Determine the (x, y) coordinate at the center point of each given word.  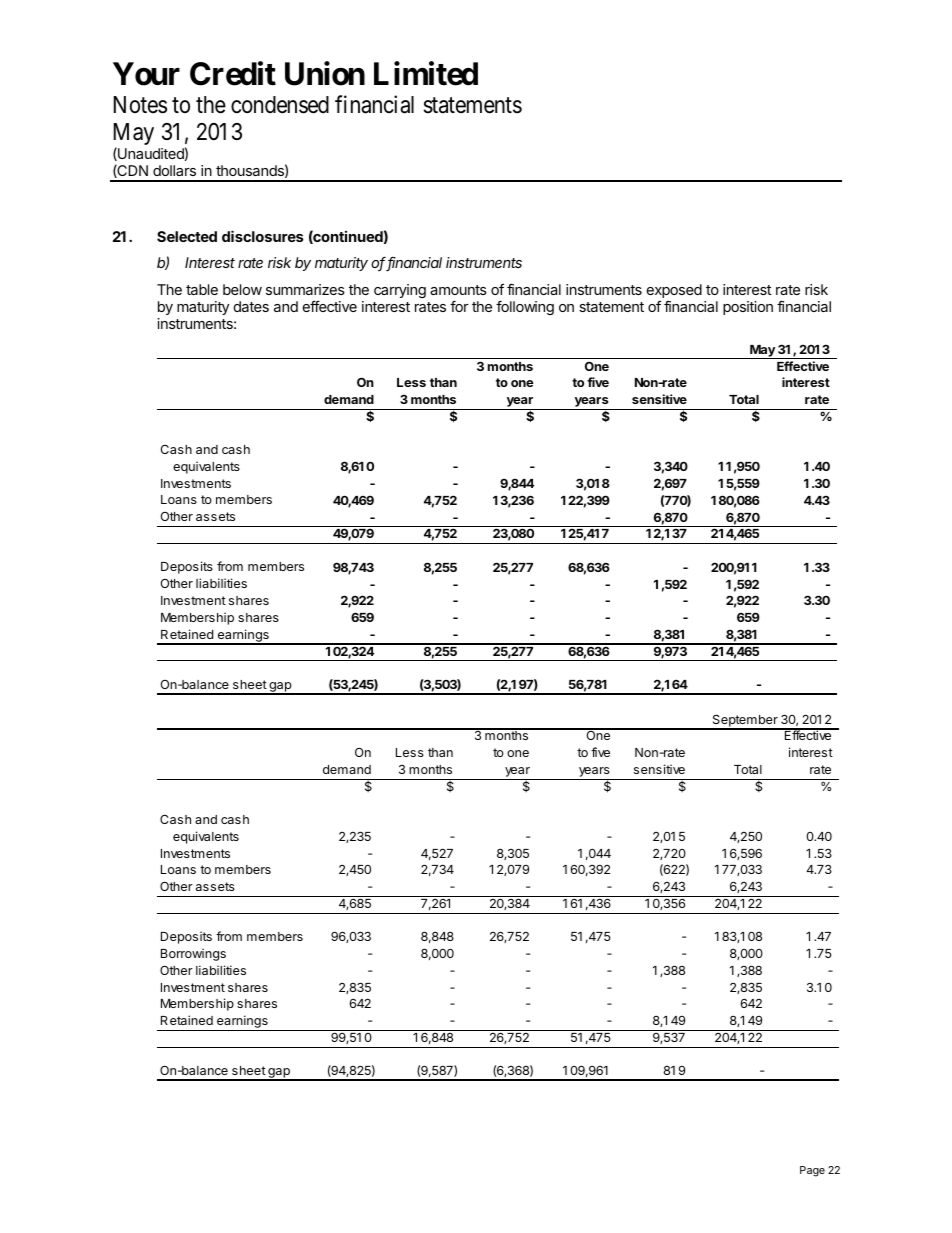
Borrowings (193, 954)
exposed (674, 292)
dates (251, 306)
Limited (426, 73)
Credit (233, 73)
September (745, 721)
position (748, 308)
